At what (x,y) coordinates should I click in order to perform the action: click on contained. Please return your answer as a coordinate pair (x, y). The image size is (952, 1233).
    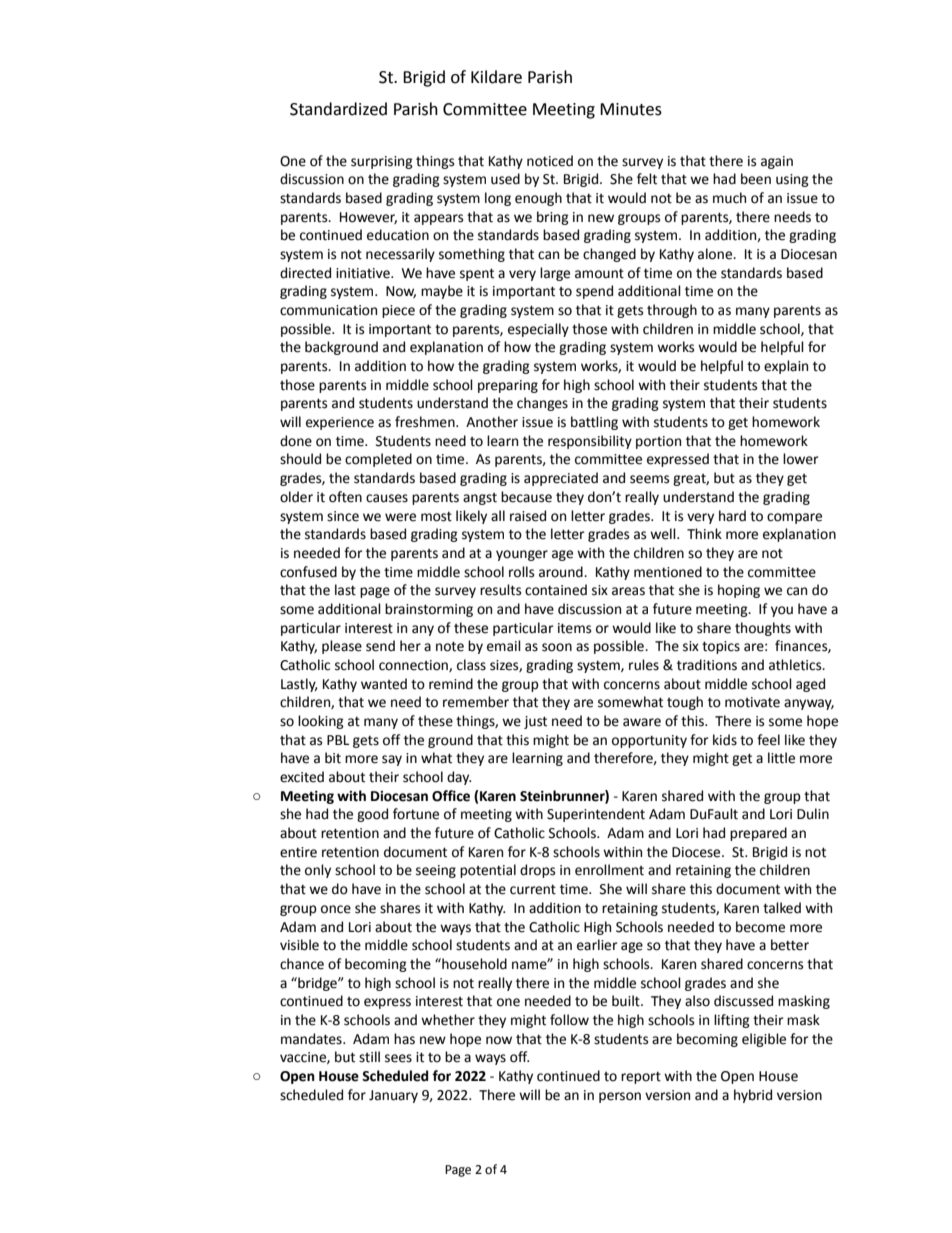
    Looking at the image, I should click on (556, 590).
